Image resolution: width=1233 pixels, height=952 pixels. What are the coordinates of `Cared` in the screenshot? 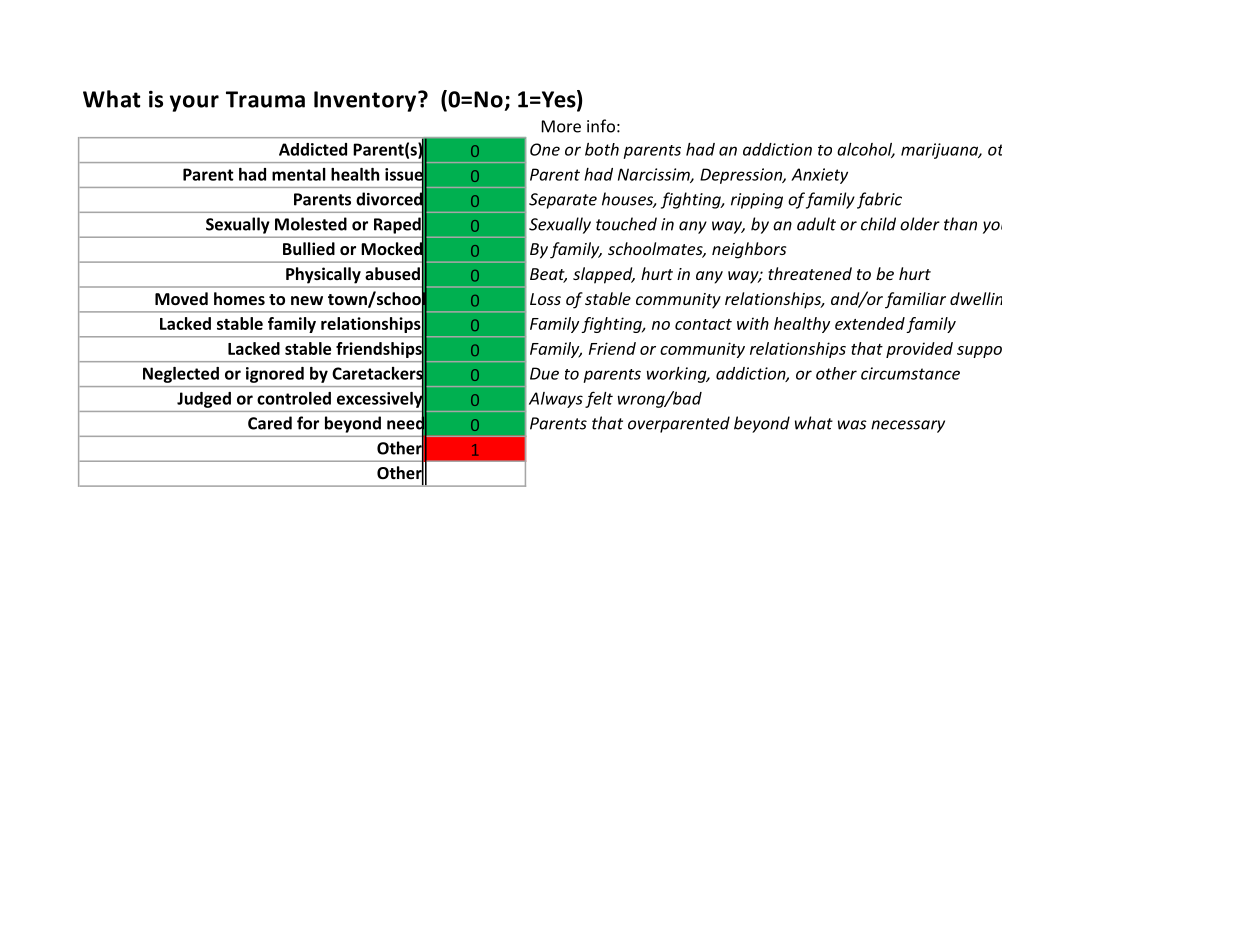 It's located at (270, 423).
